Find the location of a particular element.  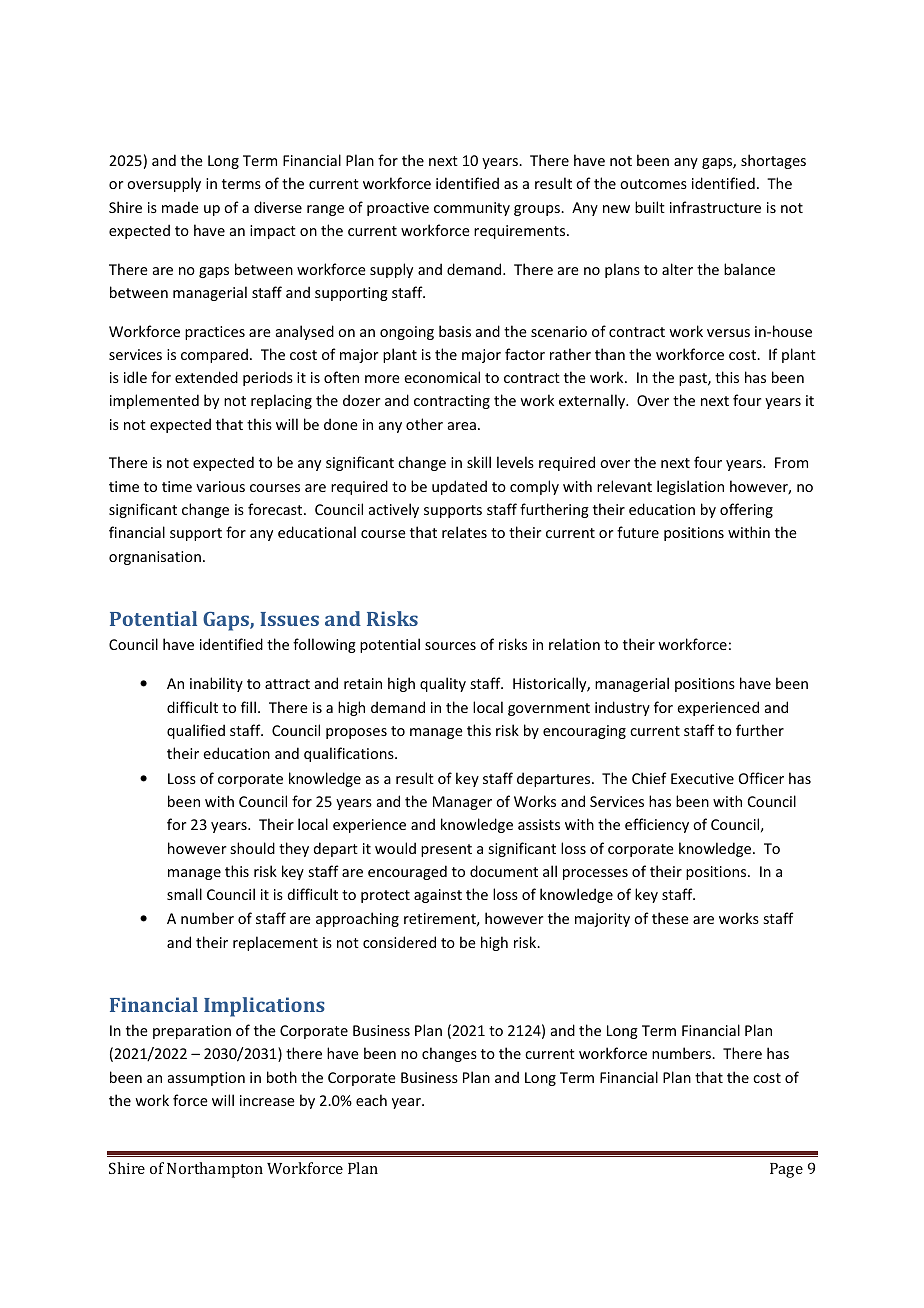

Northampton is located at coordinates (215, 1170).
